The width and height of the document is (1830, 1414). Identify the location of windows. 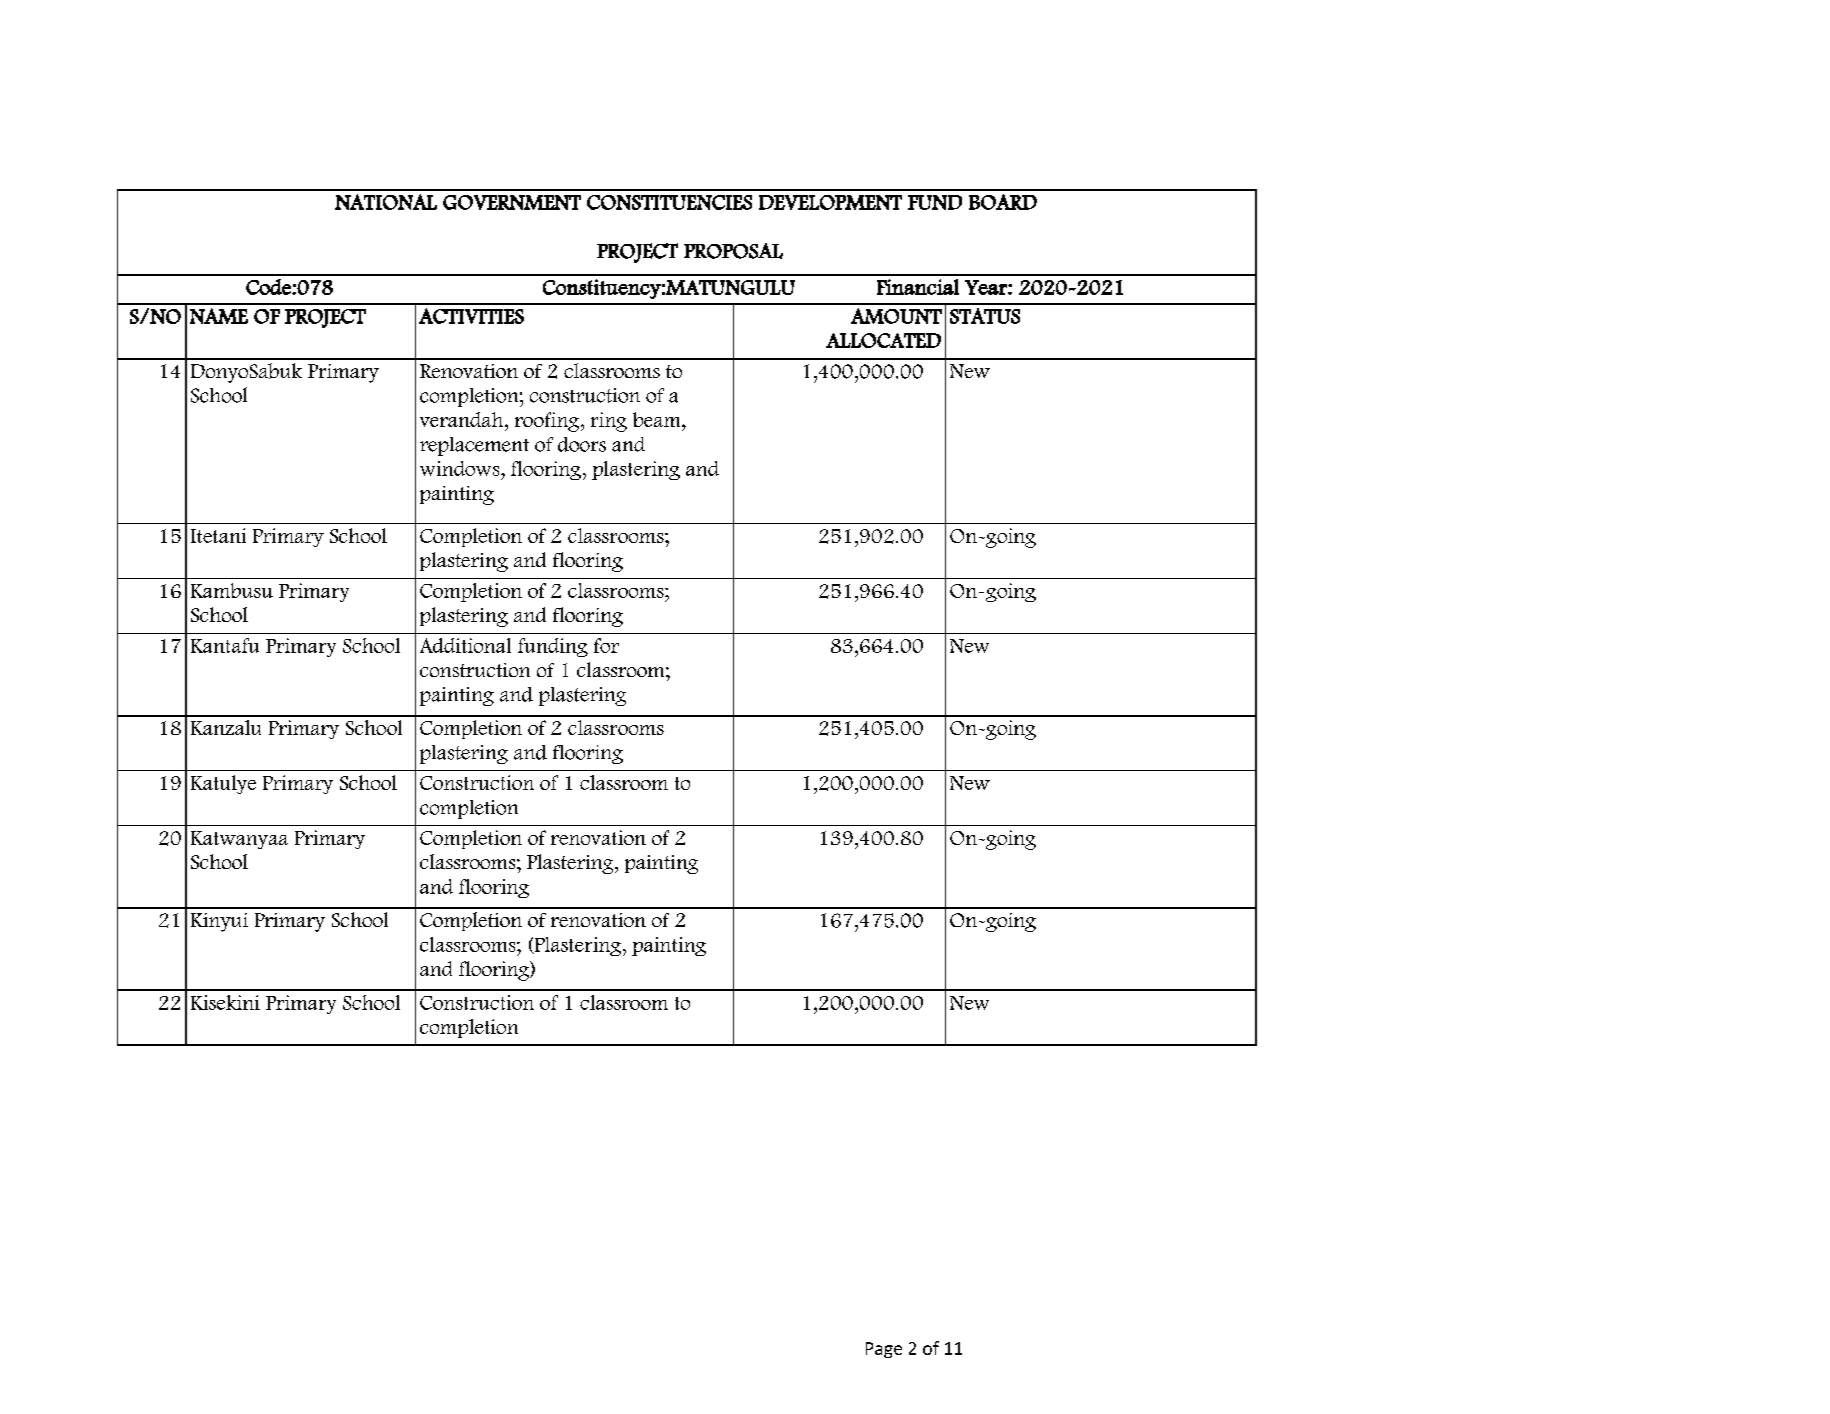
(461, 468).
